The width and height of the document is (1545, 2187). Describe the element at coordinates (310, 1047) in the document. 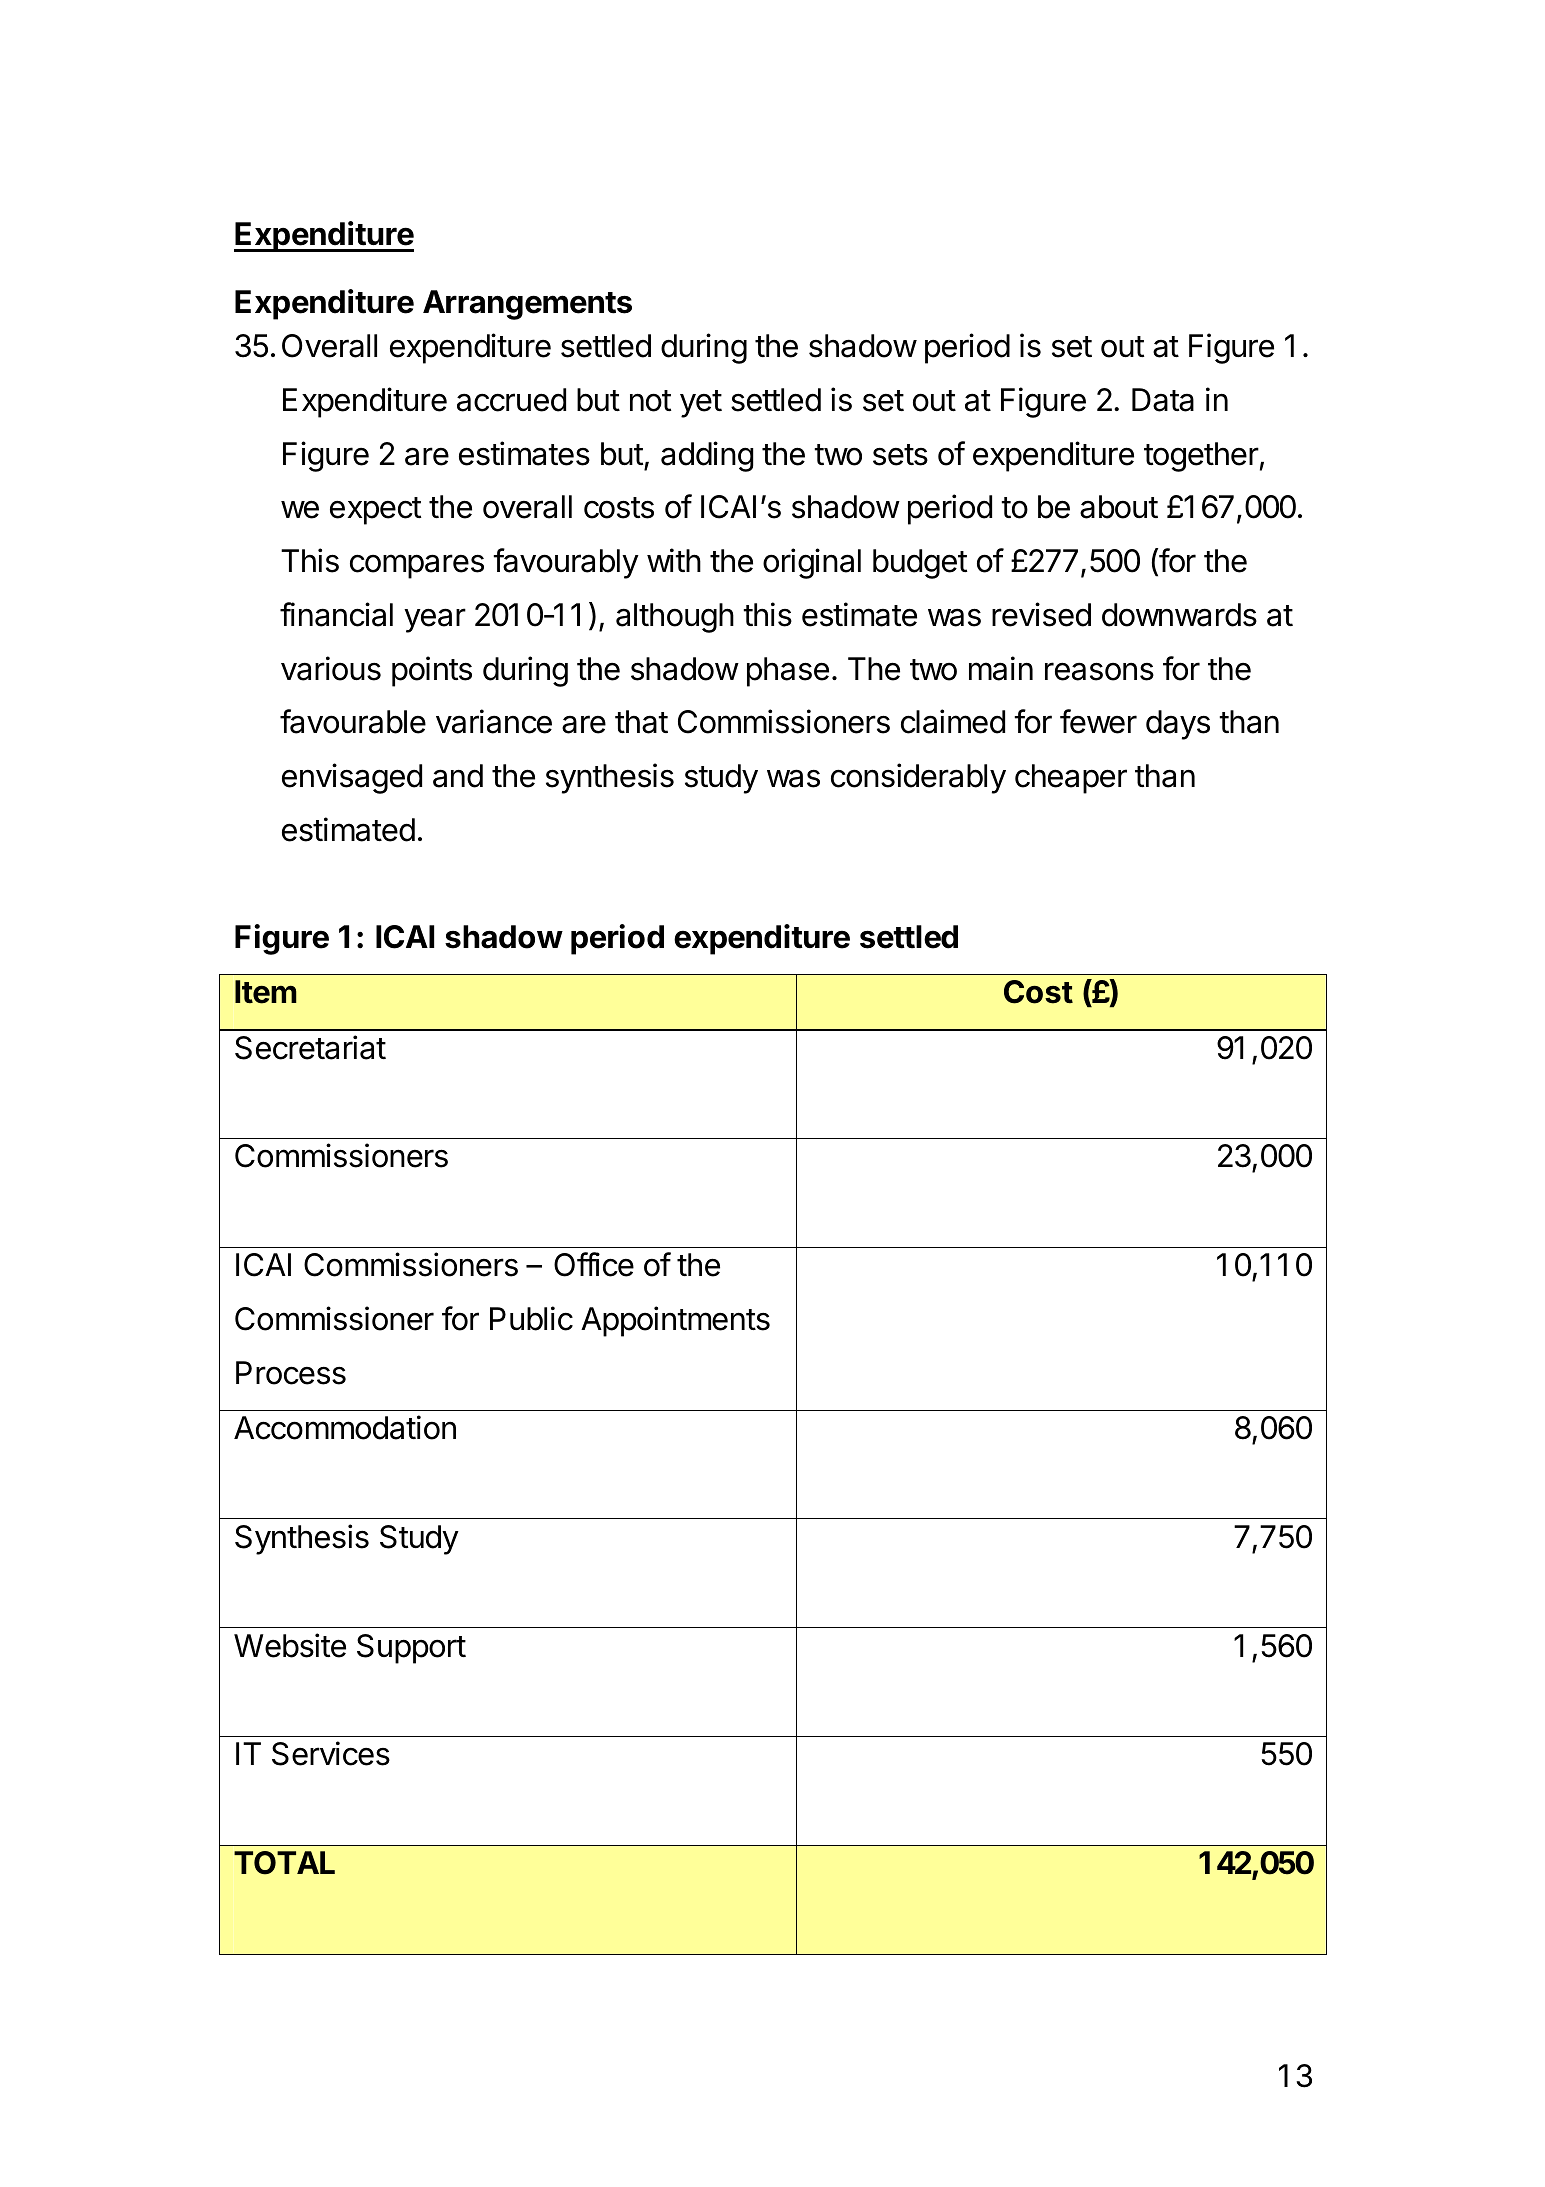

I see `Secretariat` at that location.
